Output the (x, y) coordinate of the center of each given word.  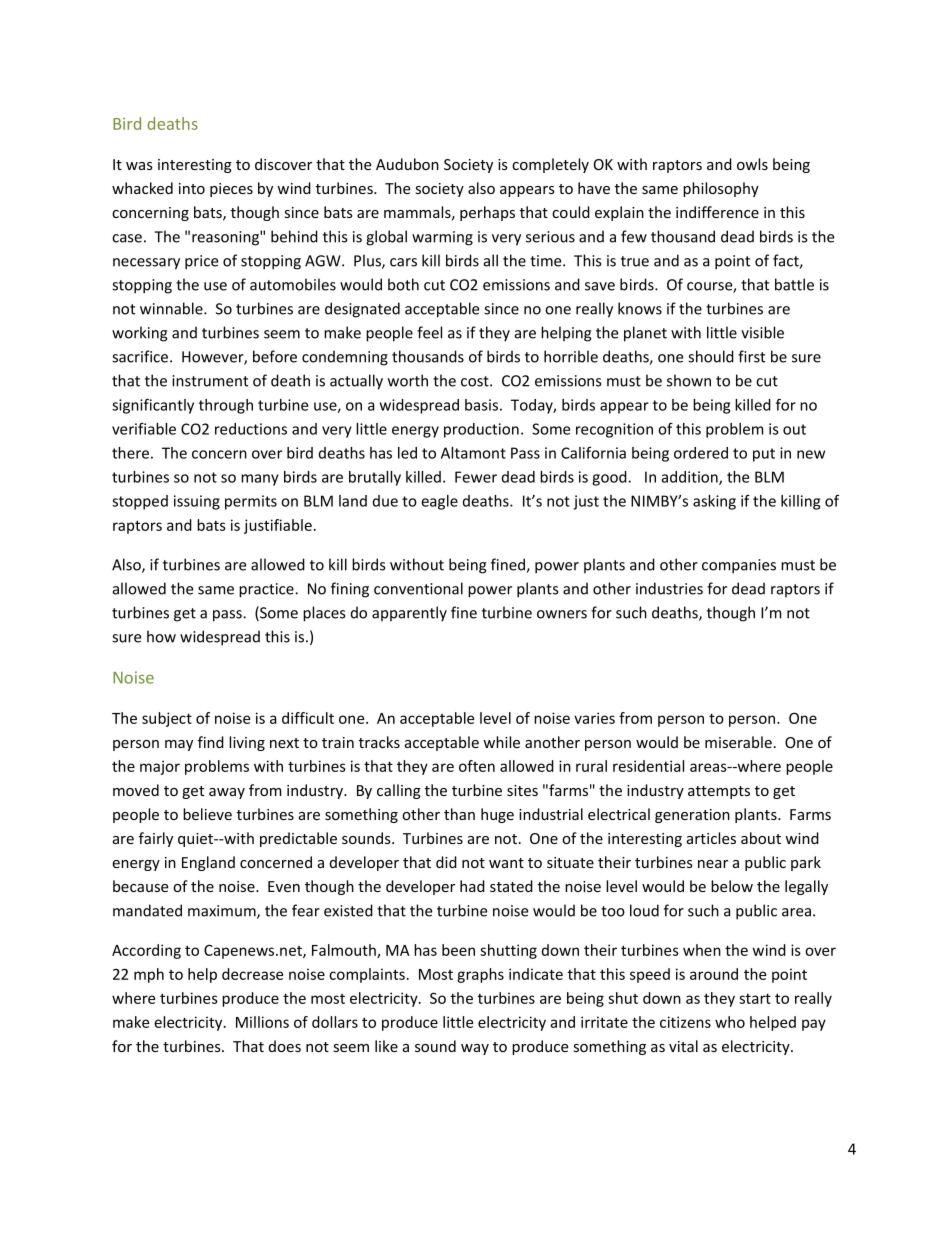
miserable (738, 742)
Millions (262, 1022)
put (764, 455)
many (260, 480)
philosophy (721, 189)
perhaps (487, 213)
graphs (480, 975)
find (211, 742)
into (192, 188)
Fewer (476, 477)
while (501, 742)
